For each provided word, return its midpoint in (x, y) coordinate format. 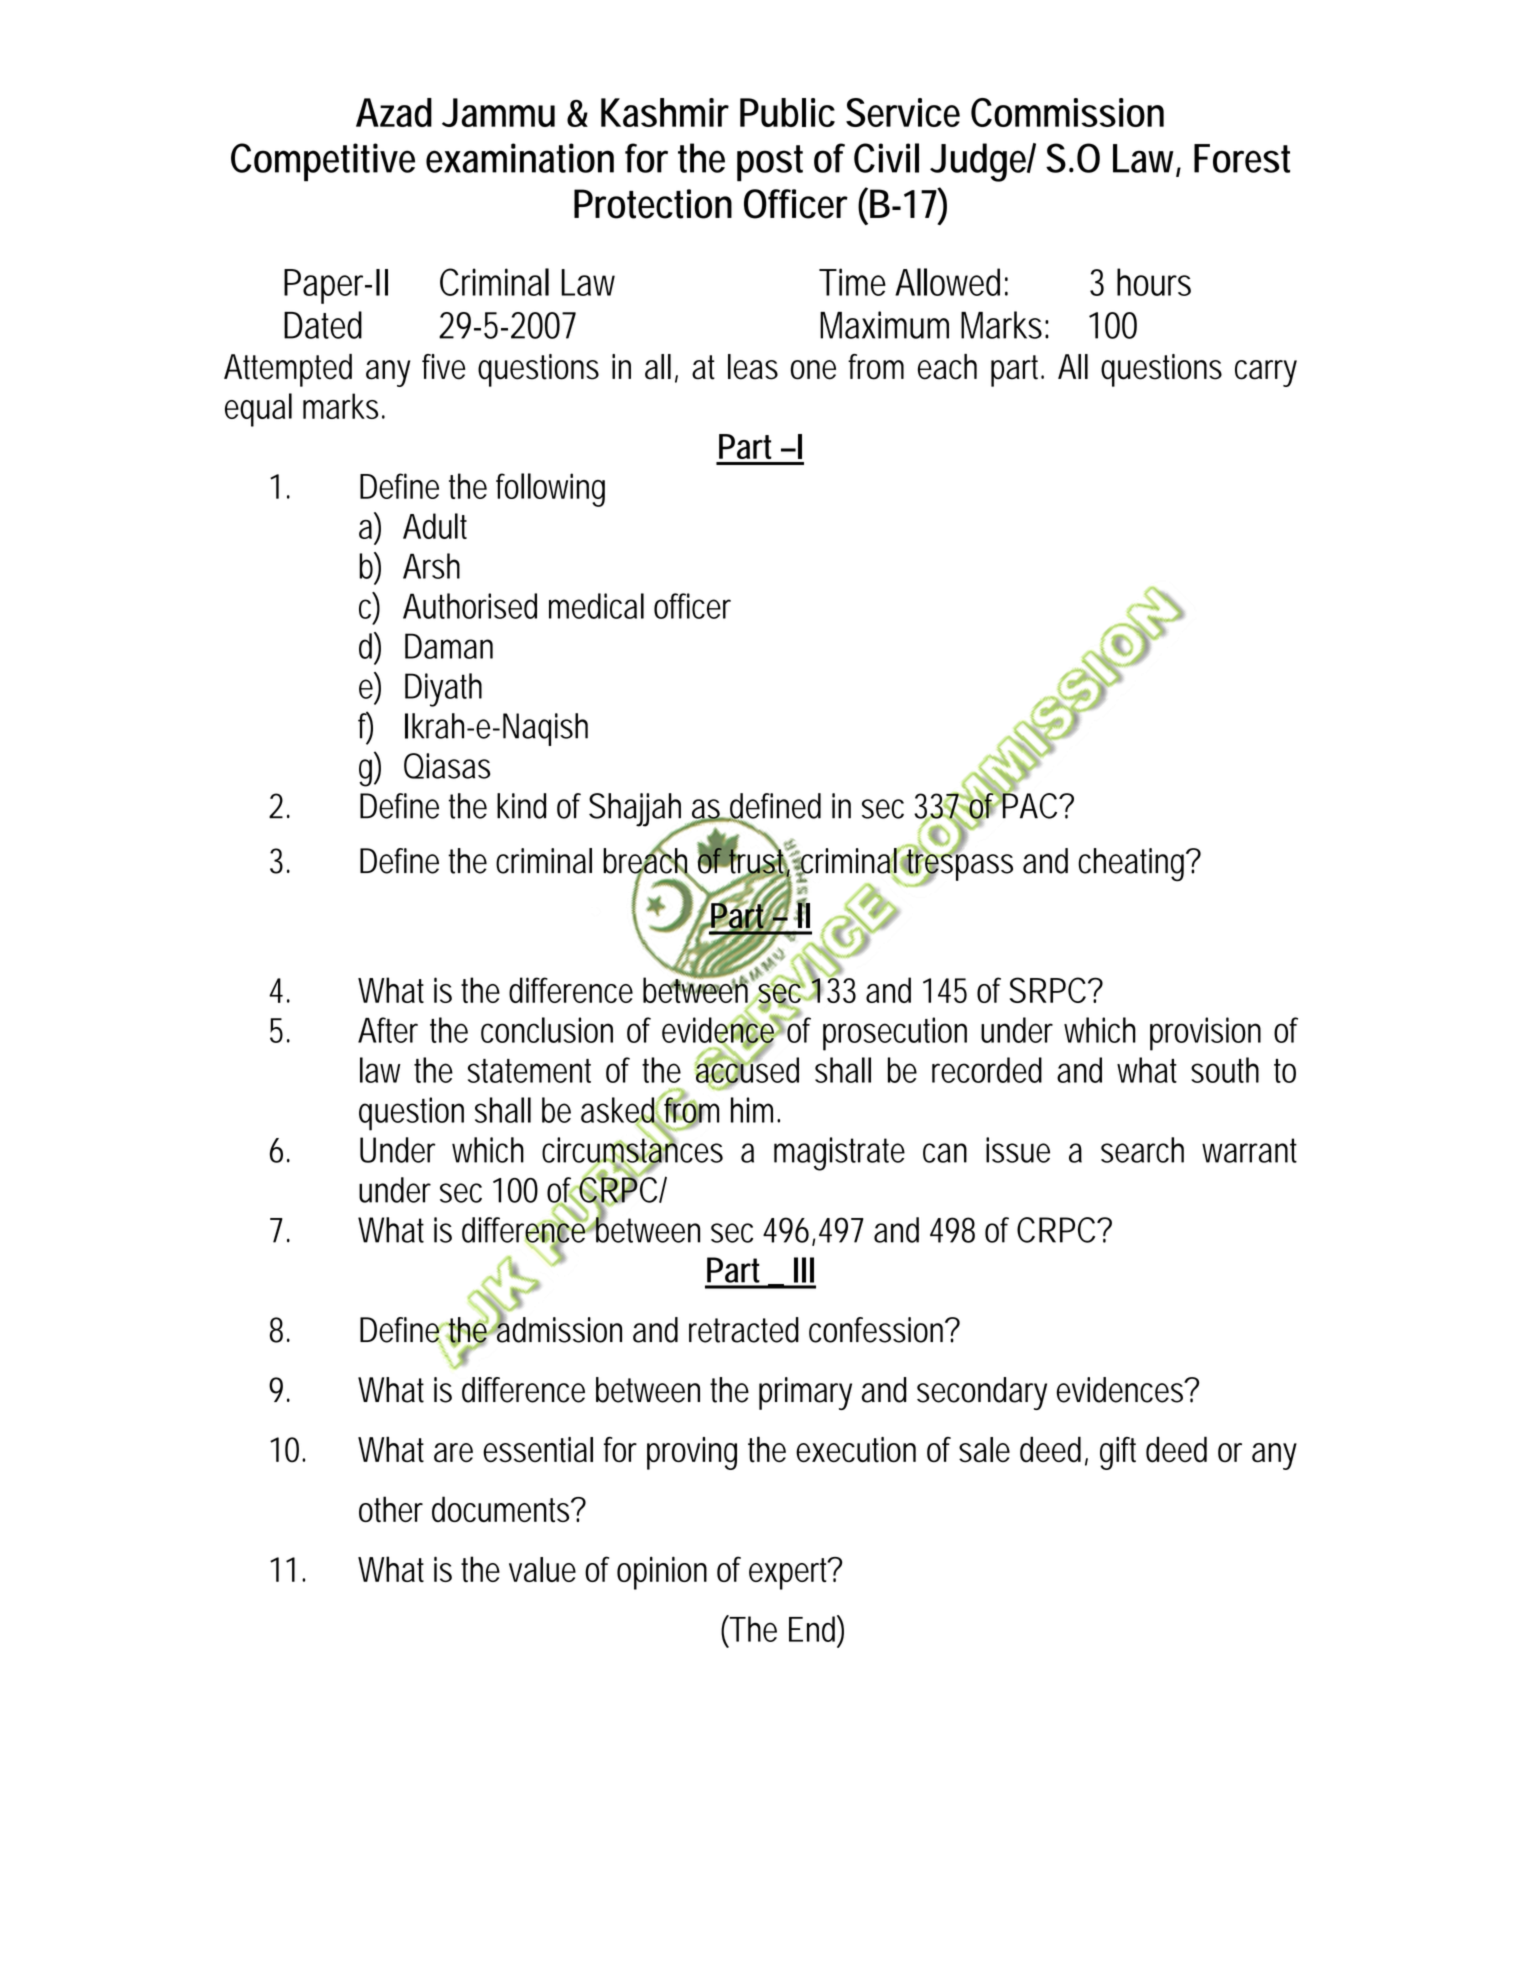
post (770, 163)
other (391, 1509)
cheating (1134, 865)
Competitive (323, 162)
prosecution (895, 1034)
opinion (662, 1573)
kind (521, 806)
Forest (1242, 158)
